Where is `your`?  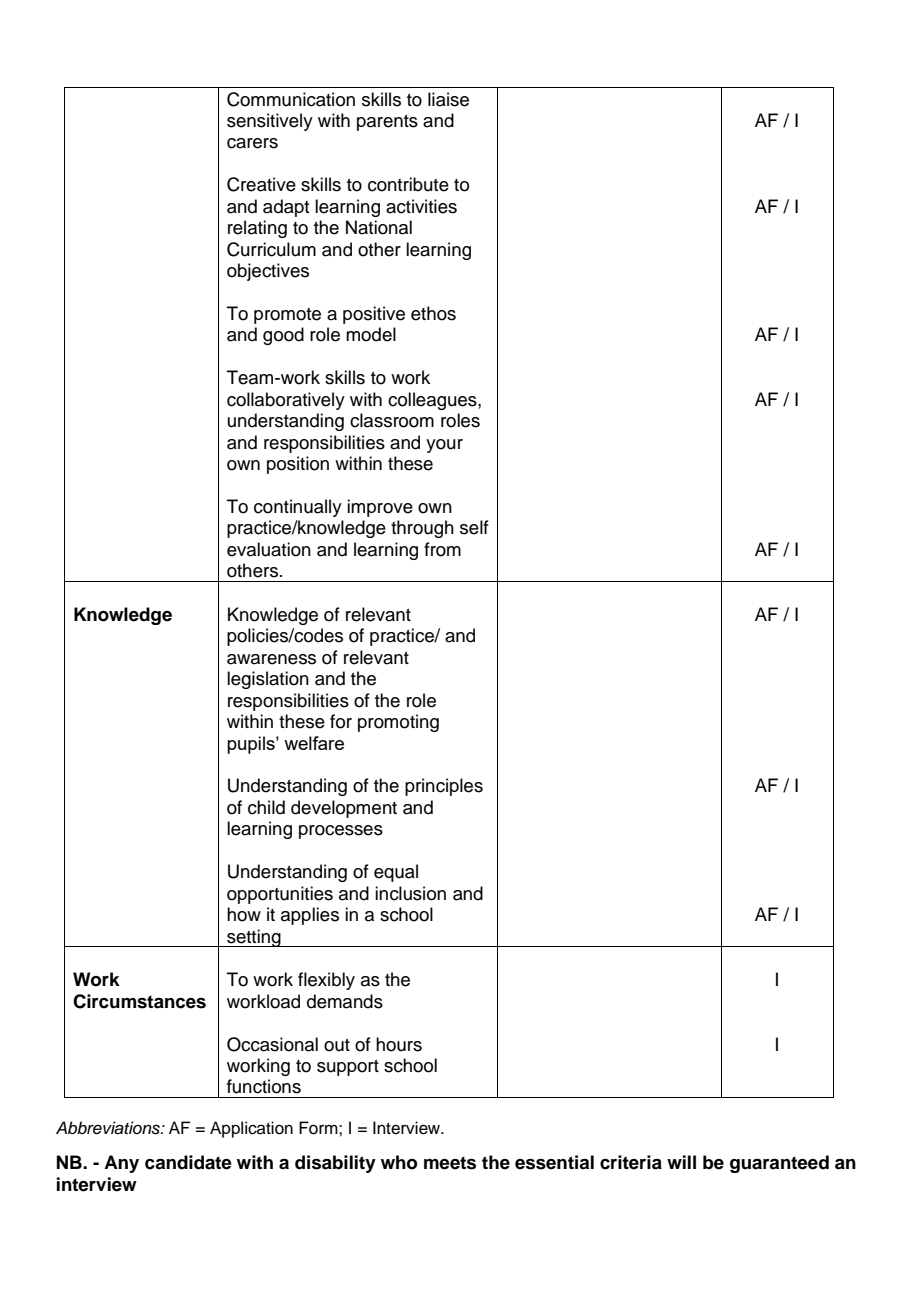
your is located at coordinates (444, 446).
